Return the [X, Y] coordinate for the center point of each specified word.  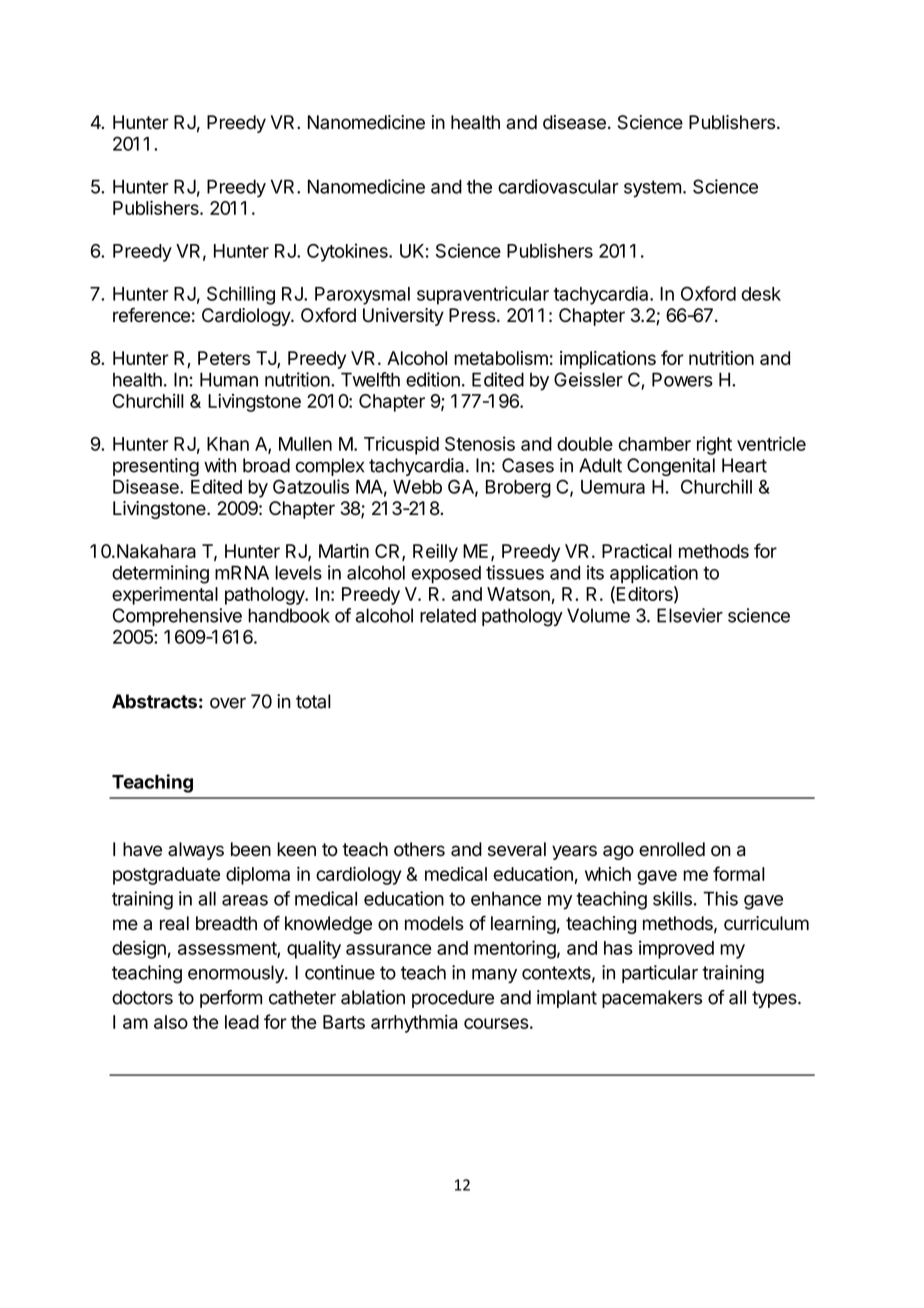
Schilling [241, 295]
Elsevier [690, 615]
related [448, 615]
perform [231, 999]
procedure [453, 999]
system [652, 189]
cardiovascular [558, 186]
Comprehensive [177, 617]
